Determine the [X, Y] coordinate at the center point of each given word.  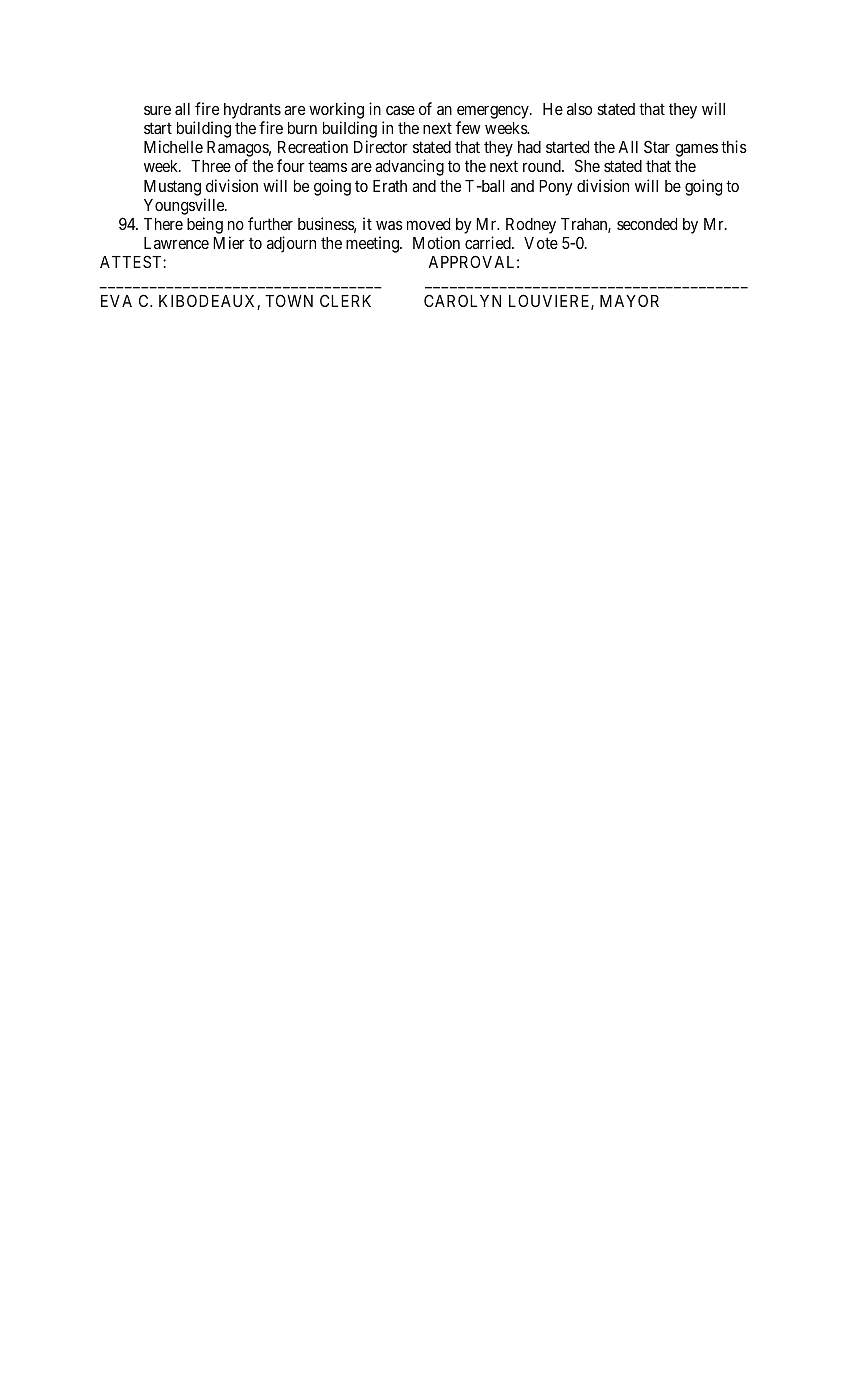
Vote [541, 243]
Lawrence [176, 243]
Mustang [172, 188]
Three [211, 166]
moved [428, 224]
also [579, 109]
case [400, 110]
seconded [647, 224]
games [696, 150]
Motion [436, 242]
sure [157, 110]
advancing [409, 167]
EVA [116, 301]
